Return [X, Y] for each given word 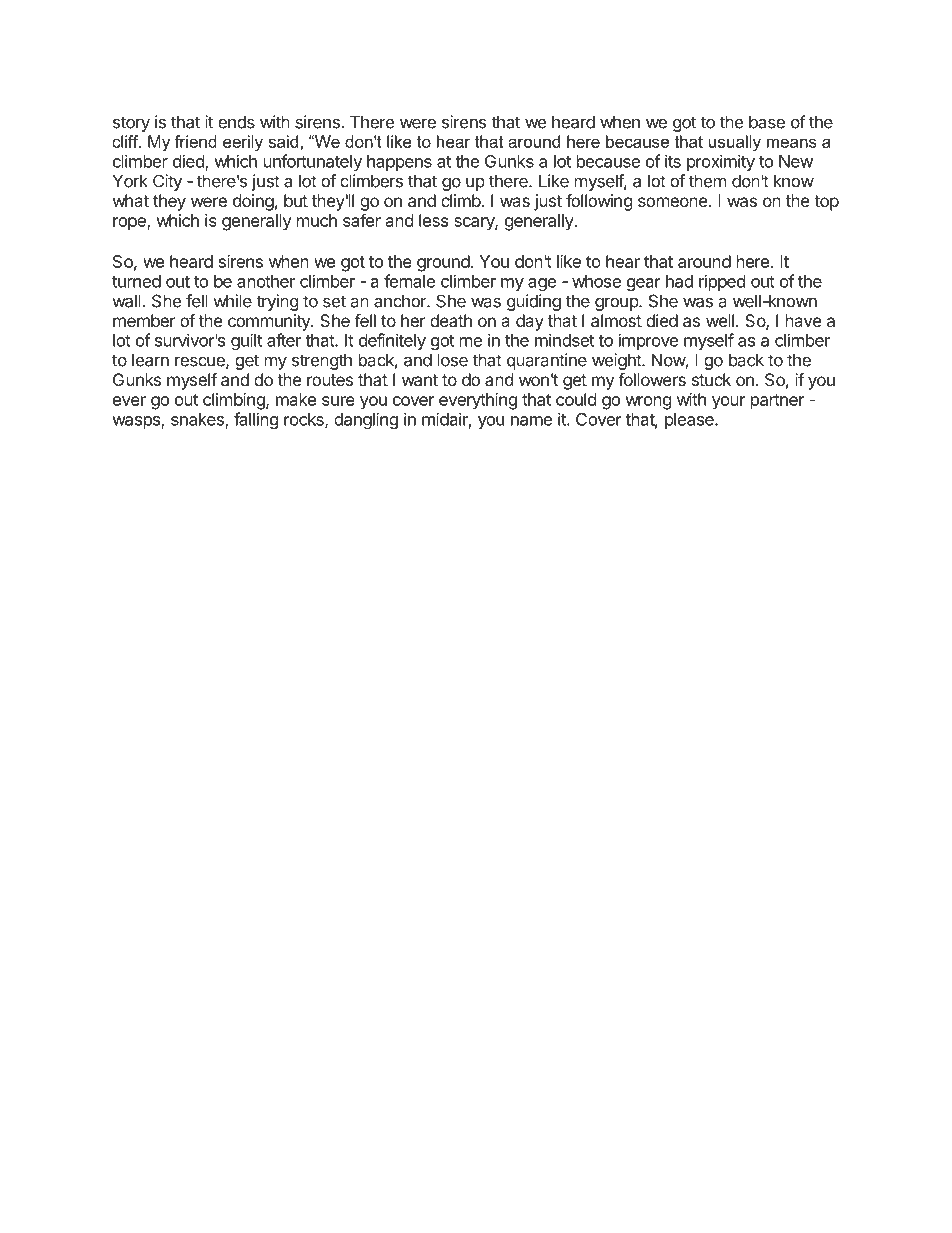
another [266, 281]
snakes [198, 420]
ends [236, 122]
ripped [722, 282]
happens [399, 163]
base [767, 122]
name [531, 421]
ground [443, 263]
